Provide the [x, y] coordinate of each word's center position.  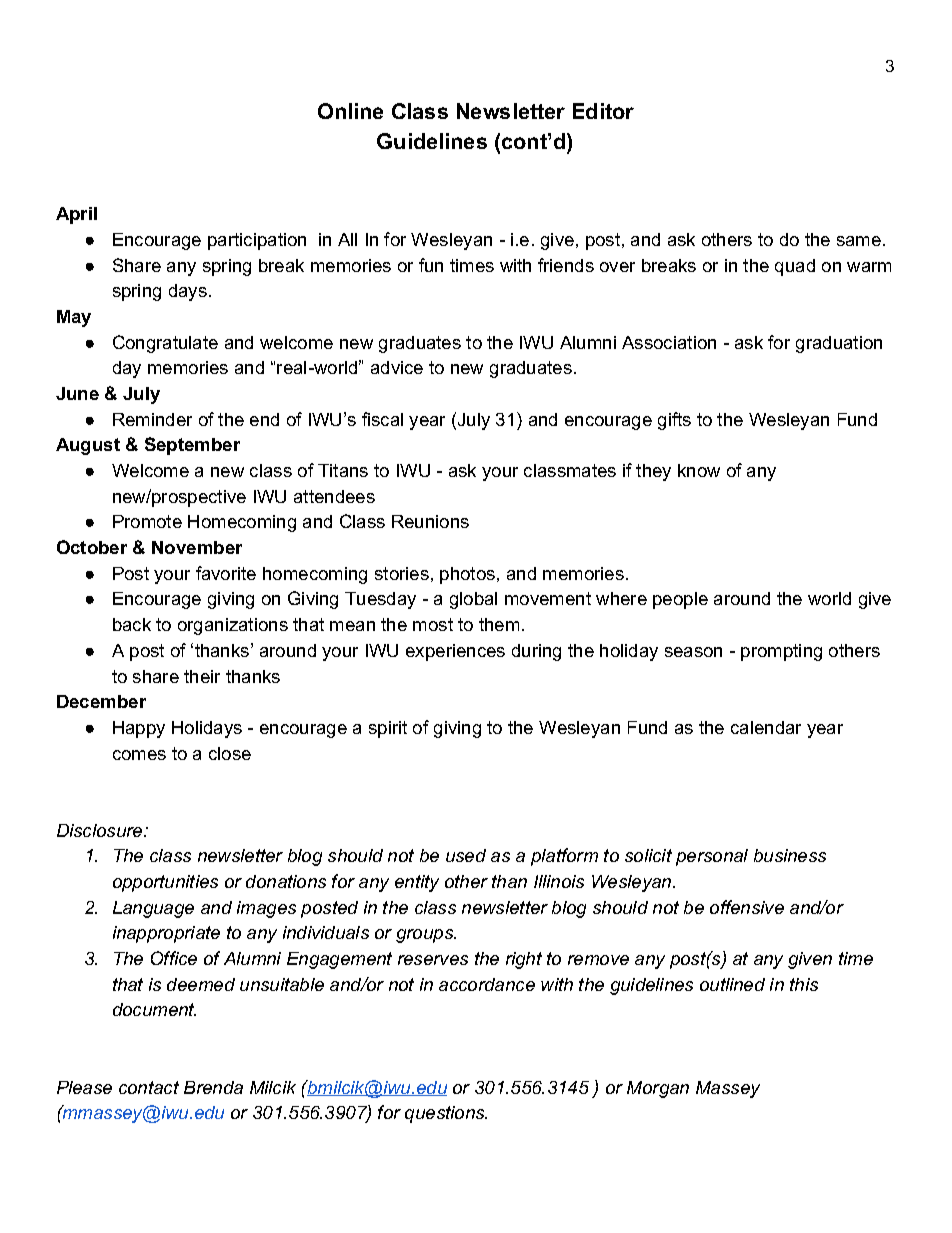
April [76, 215]
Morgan [658, 1089]
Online [350, 111]
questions [446, 1114]
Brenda [213, 1087]
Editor [603, 111]
